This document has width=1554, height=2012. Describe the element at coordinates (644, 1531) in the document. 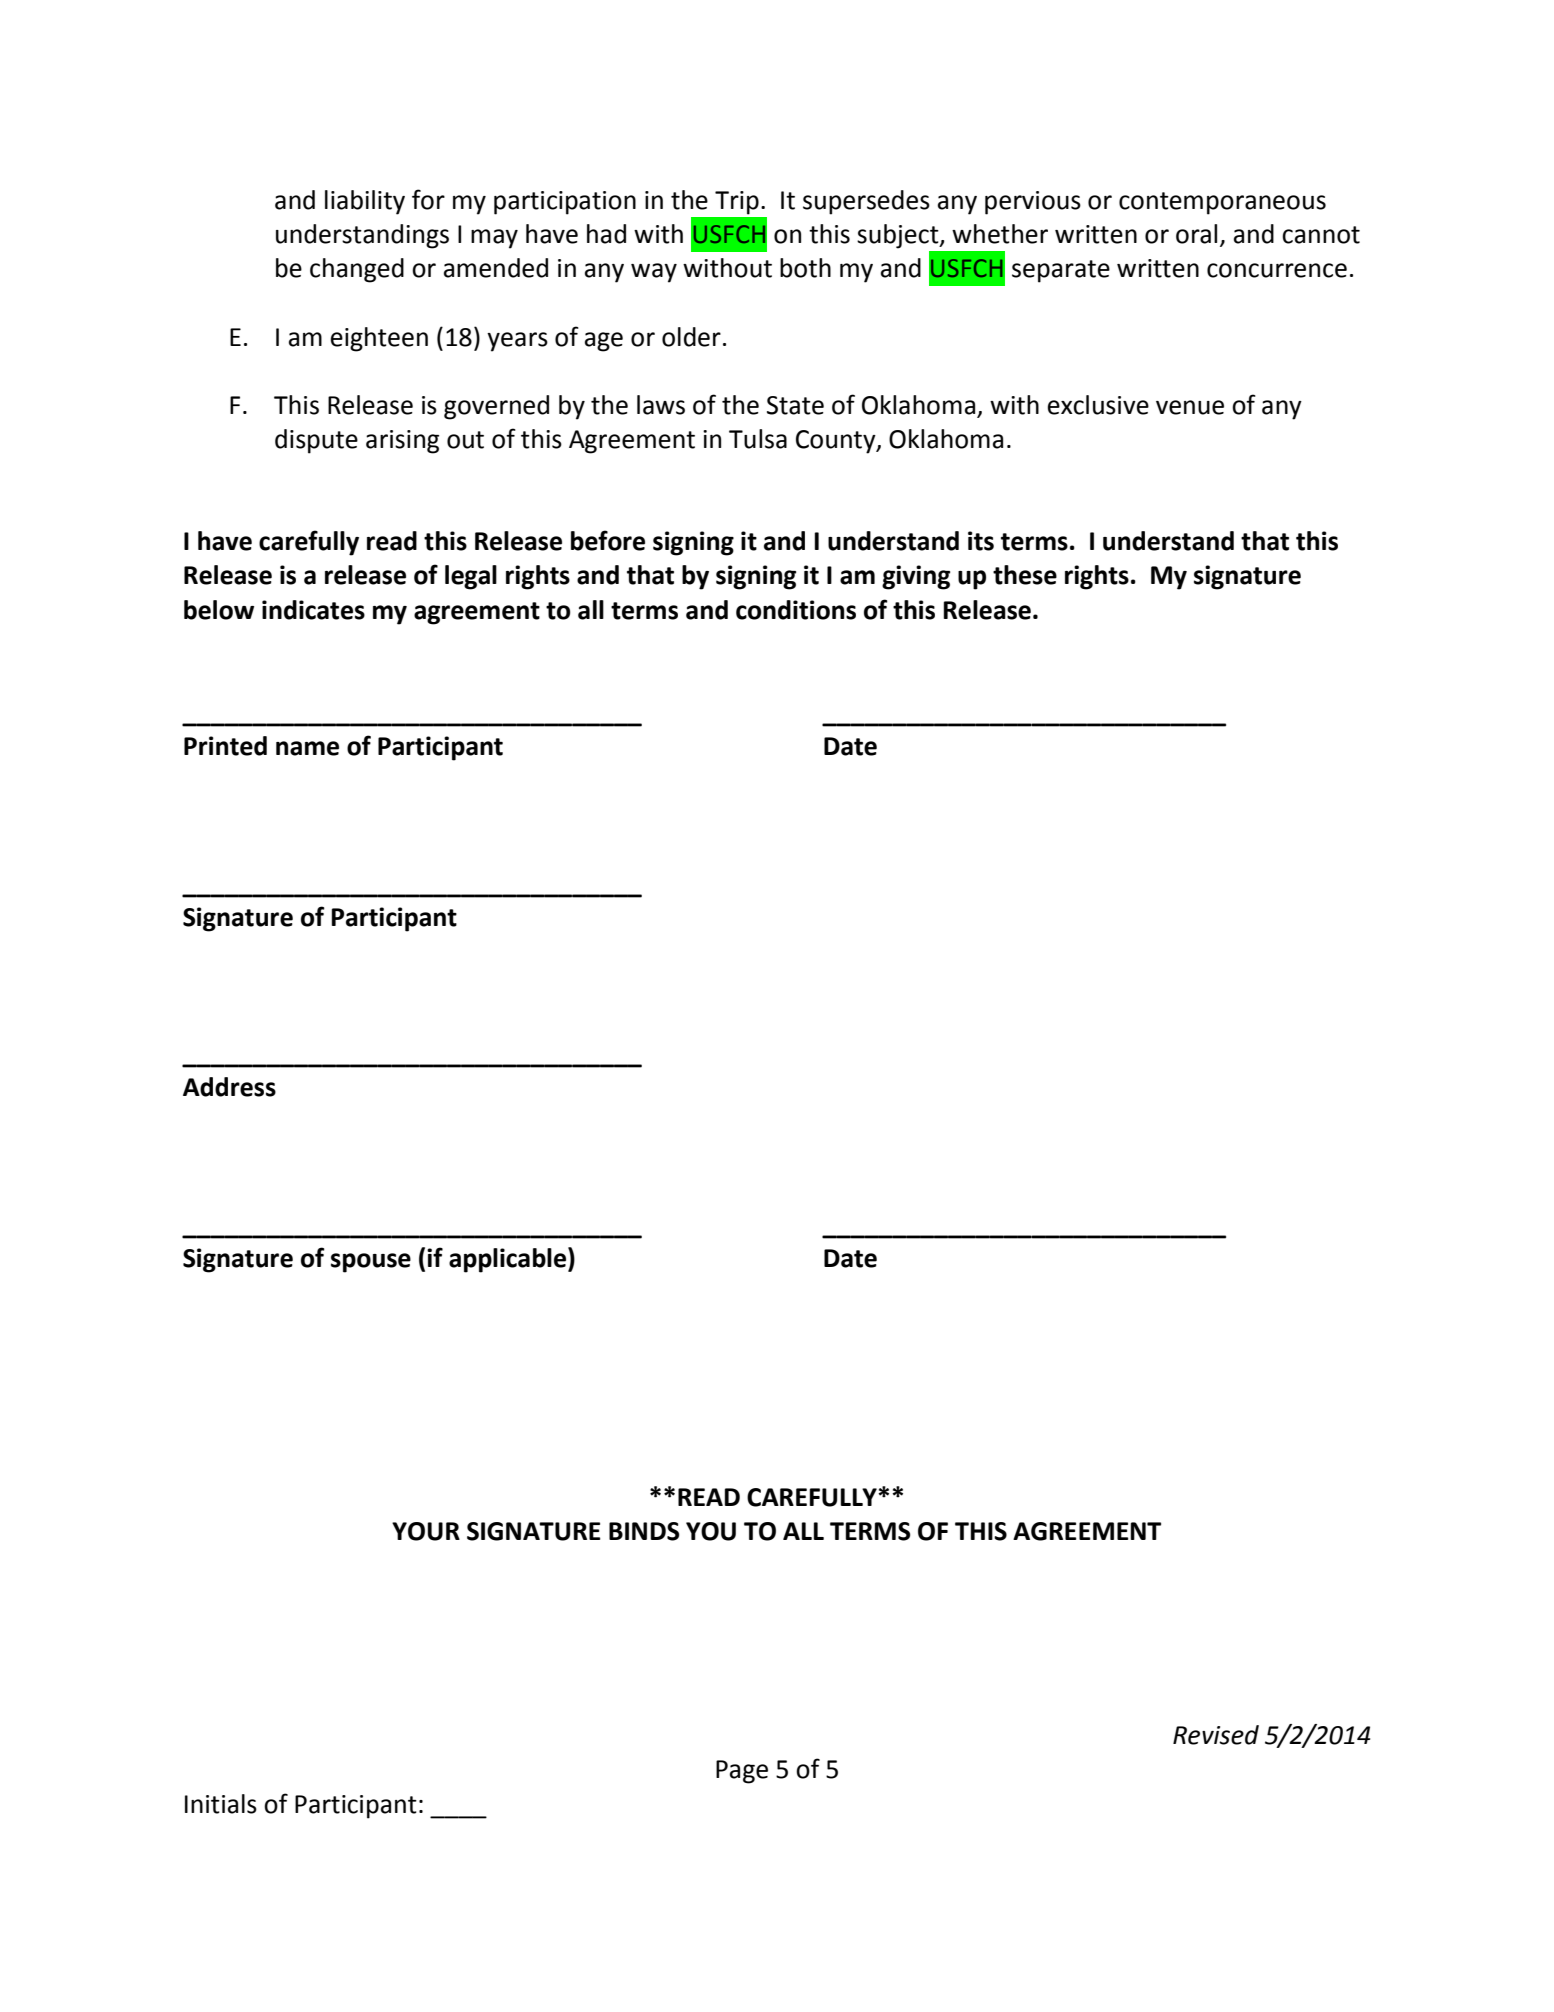

I see `BINDS` at that location.
